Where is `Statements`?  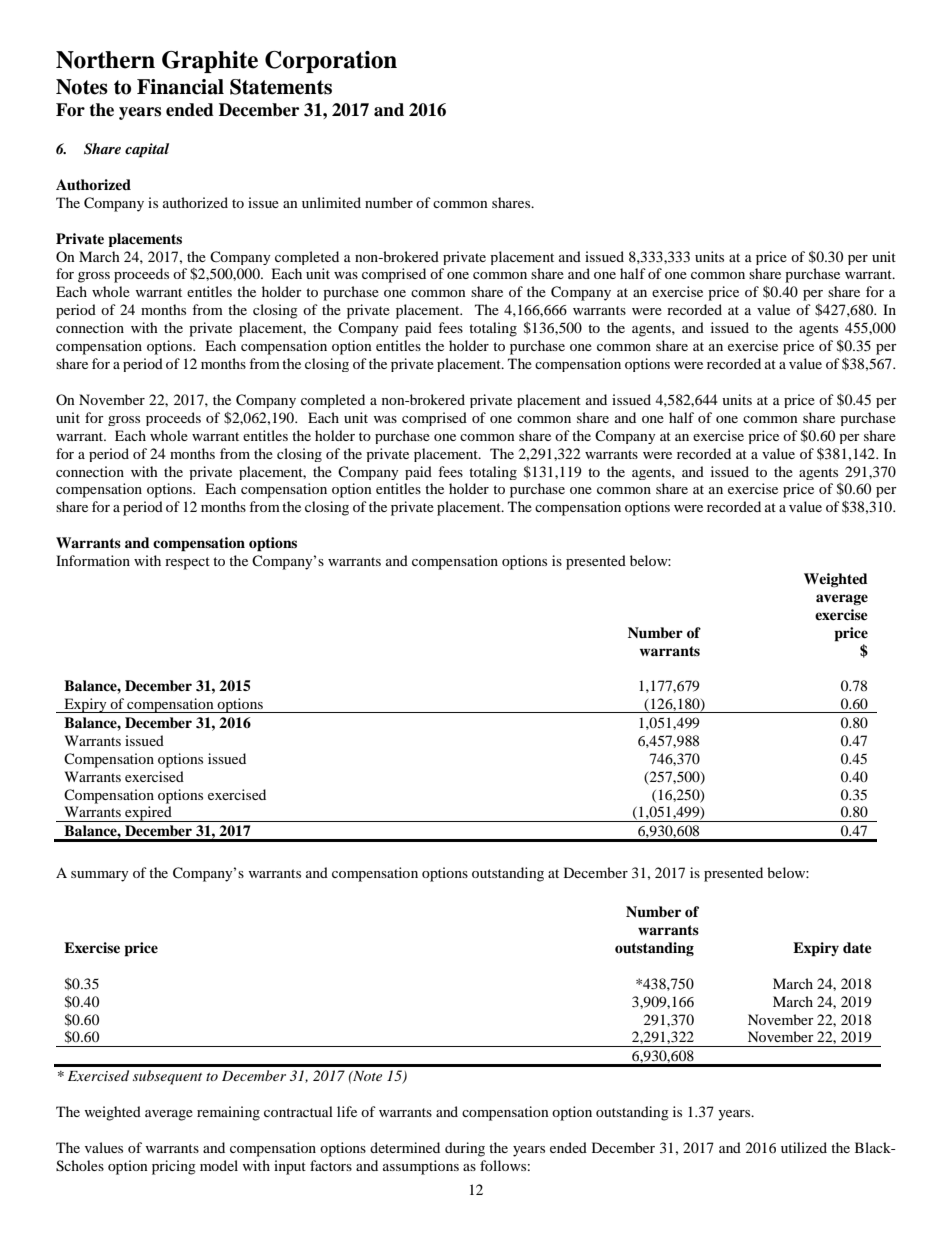 Statements is located at coordinates (281, 87).
